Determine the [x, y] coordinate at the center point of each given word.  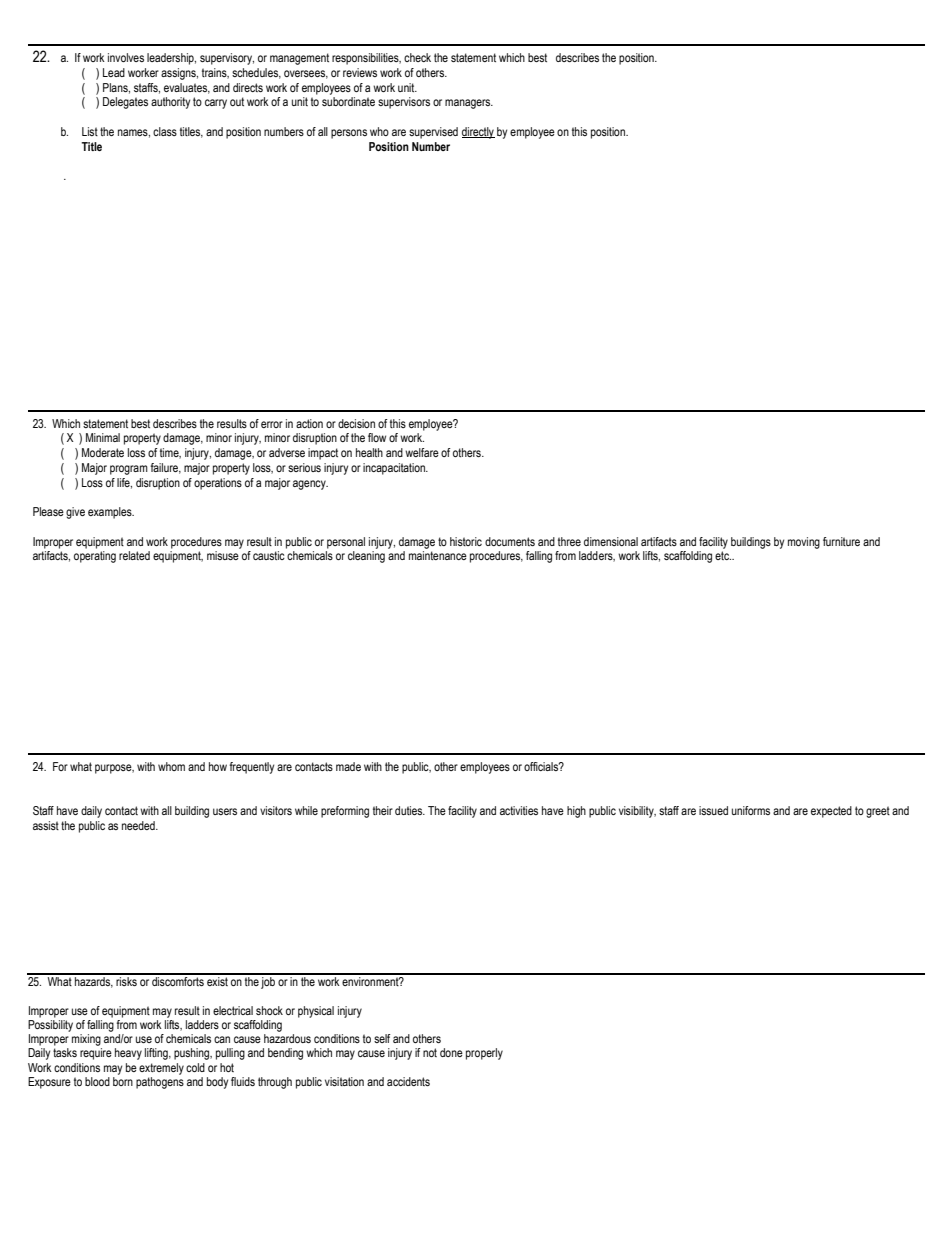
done [451, 1052]
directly [478, 133]
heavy [128, 1054]
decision [356, 423]
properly [484, 1054]
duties [410, 810]
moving [804, 543]
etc [723, 555]
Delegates [125, 103]
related [134, 555]
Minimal [103, 437]
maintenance [438, 555]
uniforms [751, 810]
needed [139, 825]
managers [469, 104]
